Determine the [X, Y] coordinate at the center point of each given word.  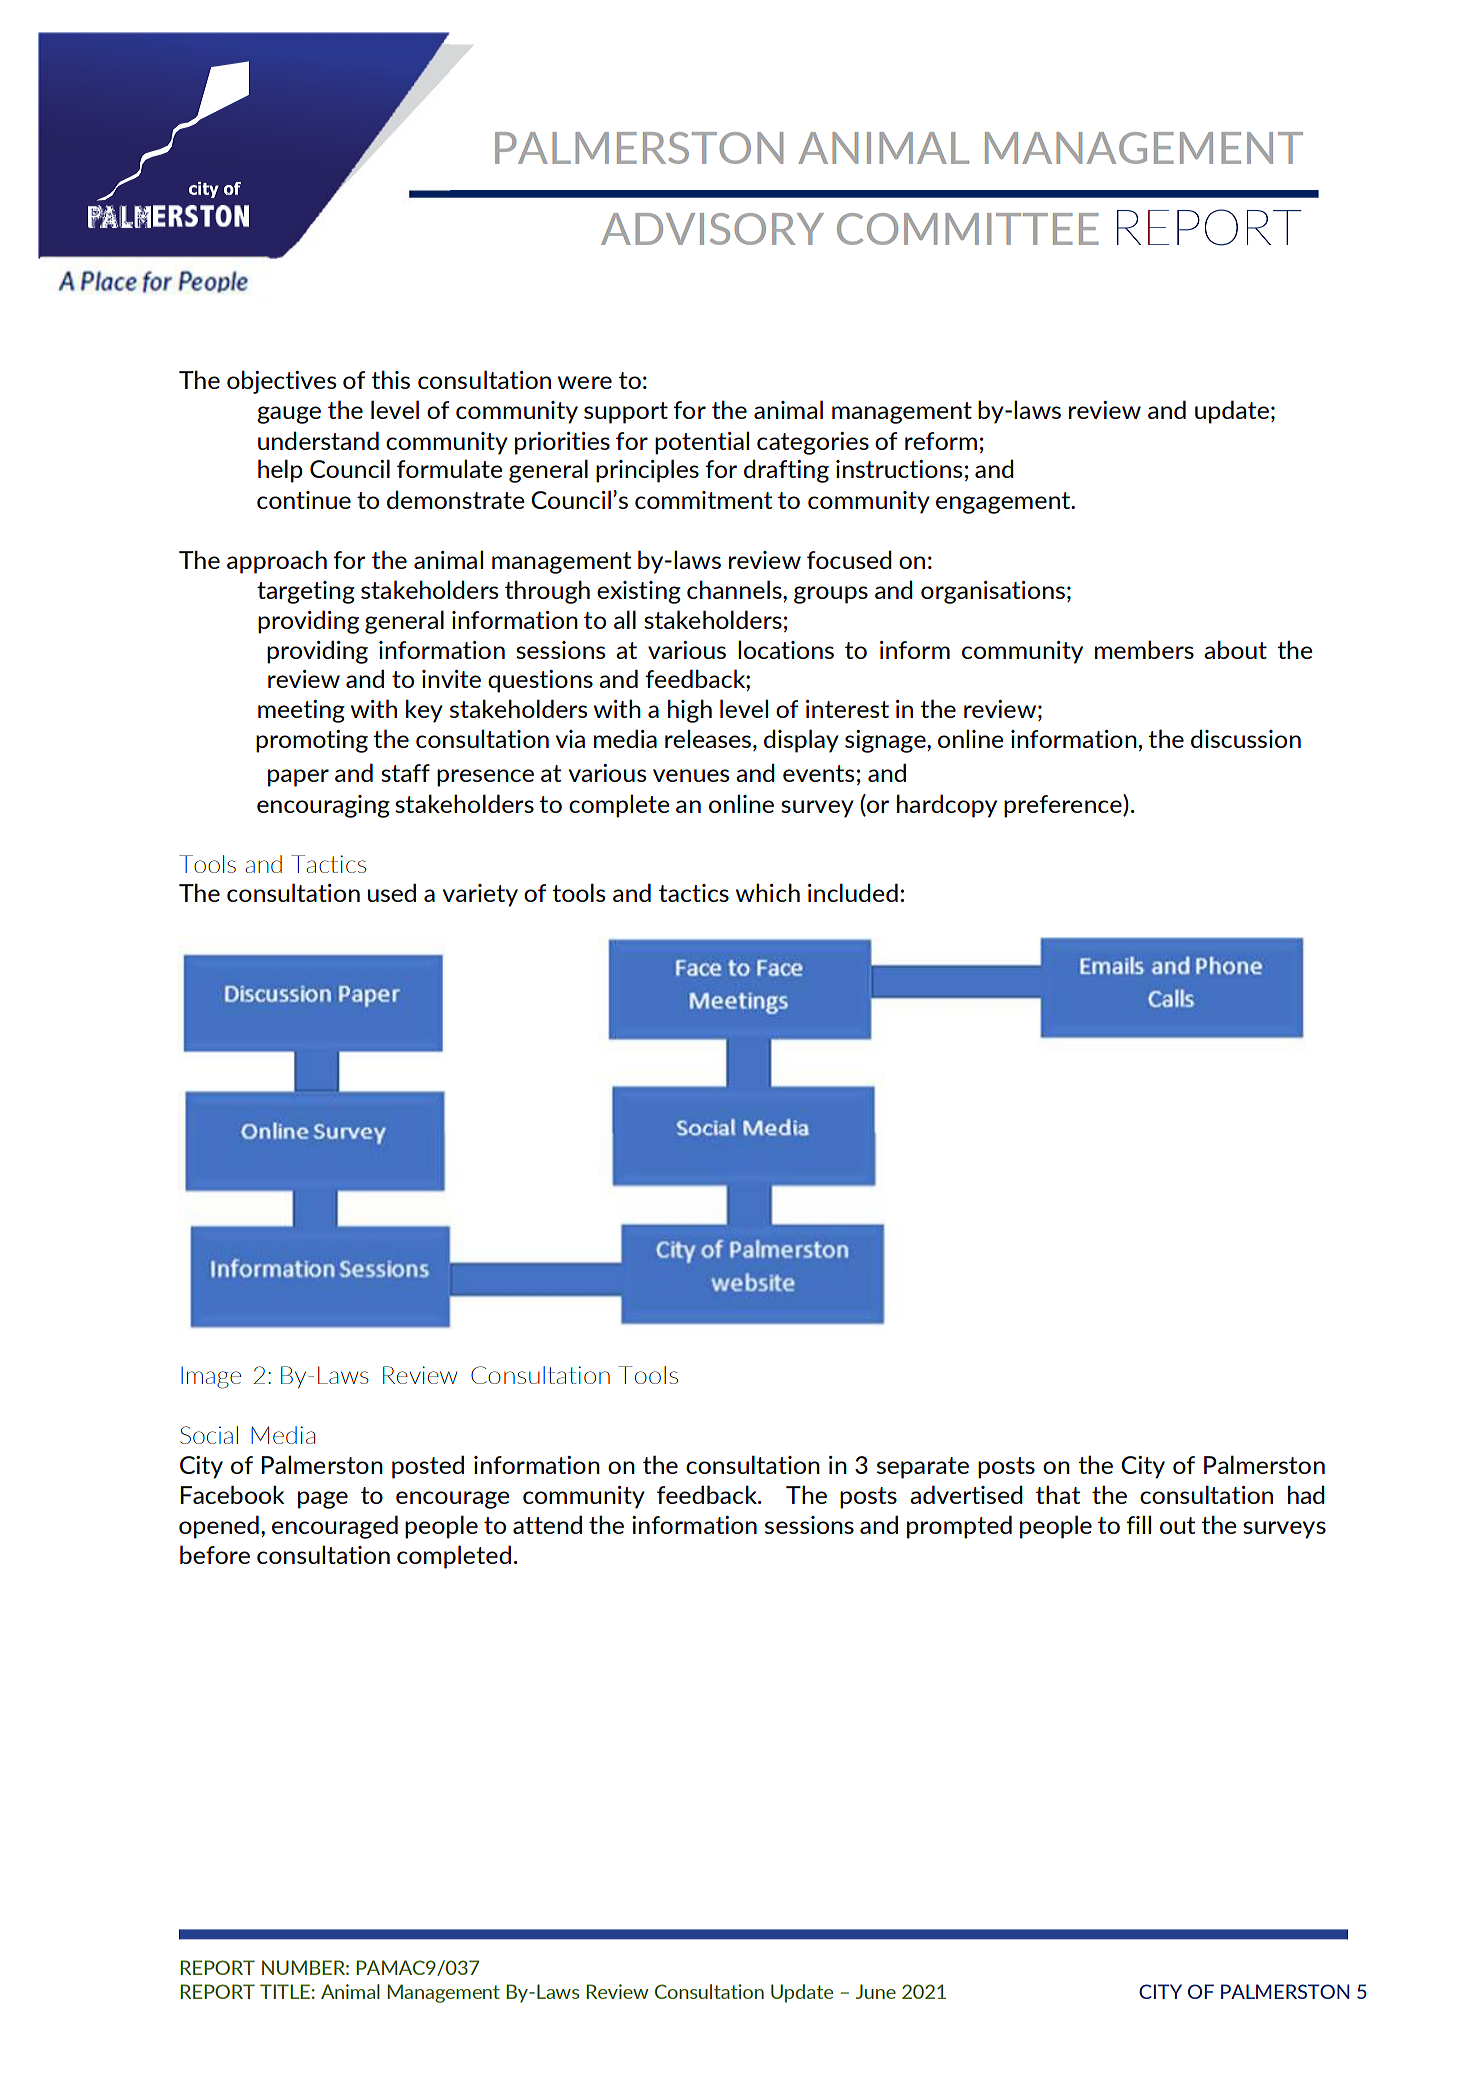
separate [923, 1468]
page [323, 1500]
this [390, 379]
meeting [301, 711]
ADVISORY [712, 229]
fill [1139, 1524]
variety [480, 895]
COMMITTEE [968, 229]
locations [786, 649]
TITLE [285, 1991]
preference [1064, 806]
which [768, 892]
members [1144, 649]
